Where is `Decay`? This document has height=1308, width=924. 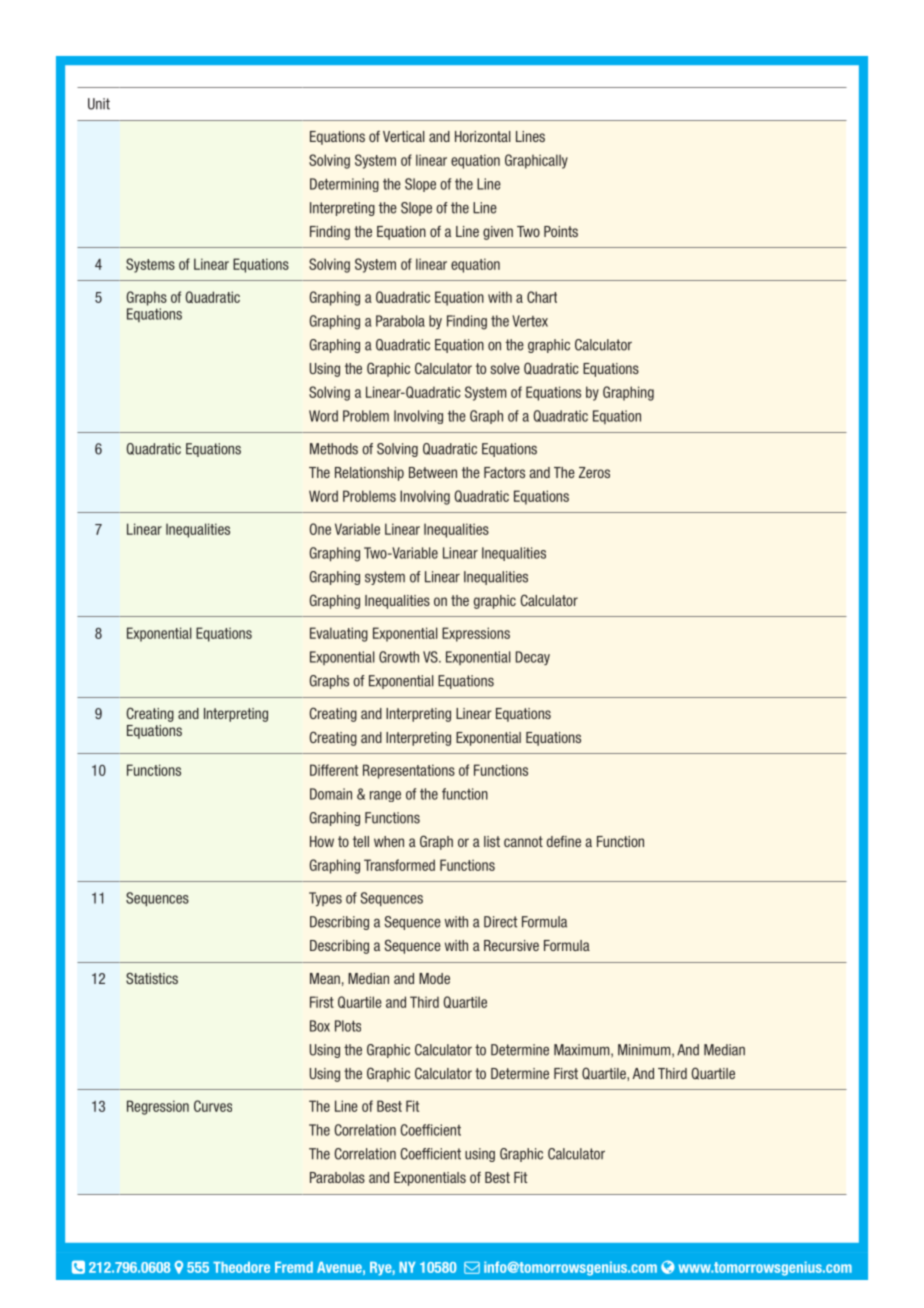
Decay is located at coordinates (533, 658).
